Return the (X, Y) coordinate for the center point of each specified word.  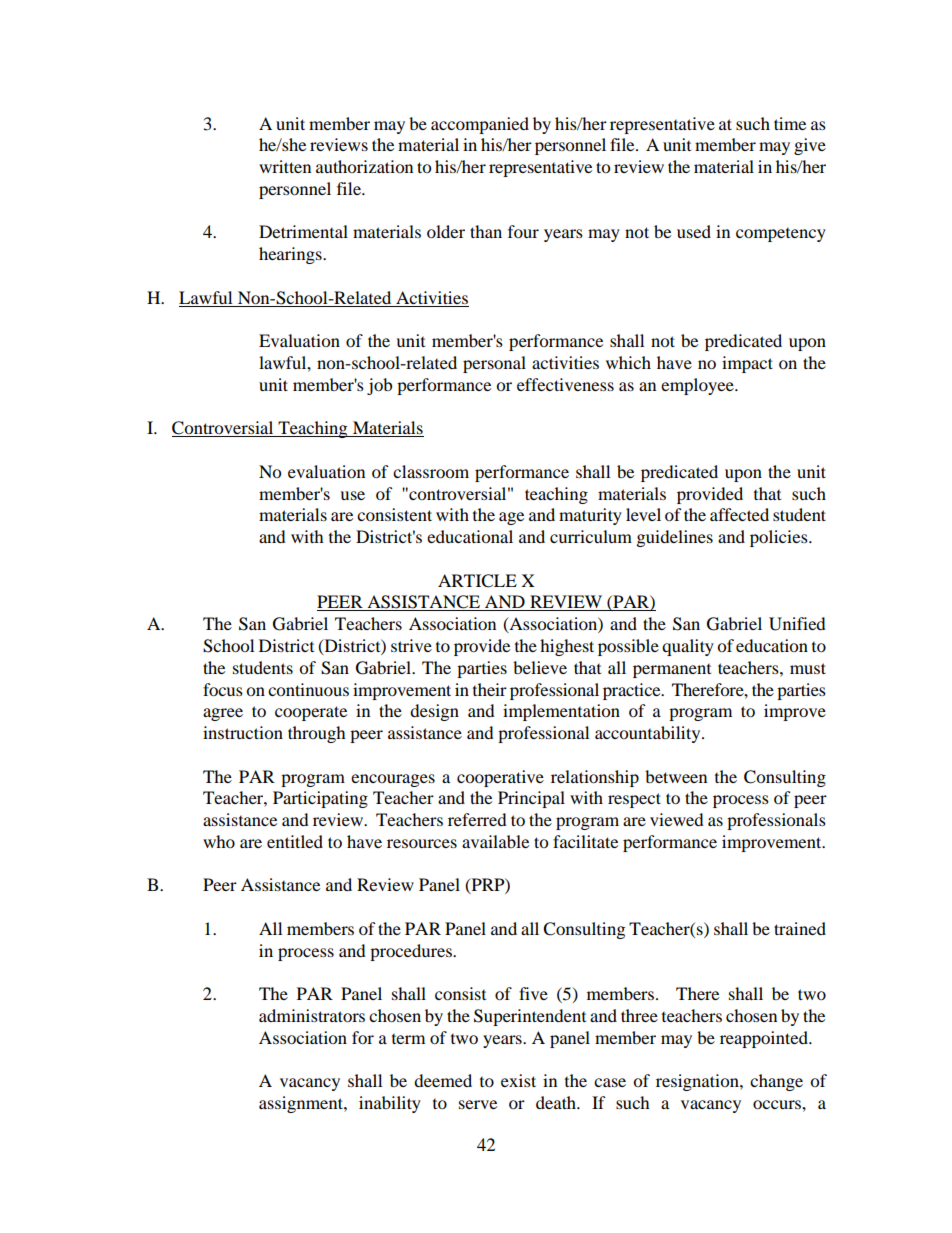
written (285, 166)
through (317, 734)
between (676, 776)
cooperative (500, 778)
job (379, 386)
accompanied (480, 125)
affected (739, 514)
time (790, 123)
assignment (302, 1104)
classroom (431, 471)
